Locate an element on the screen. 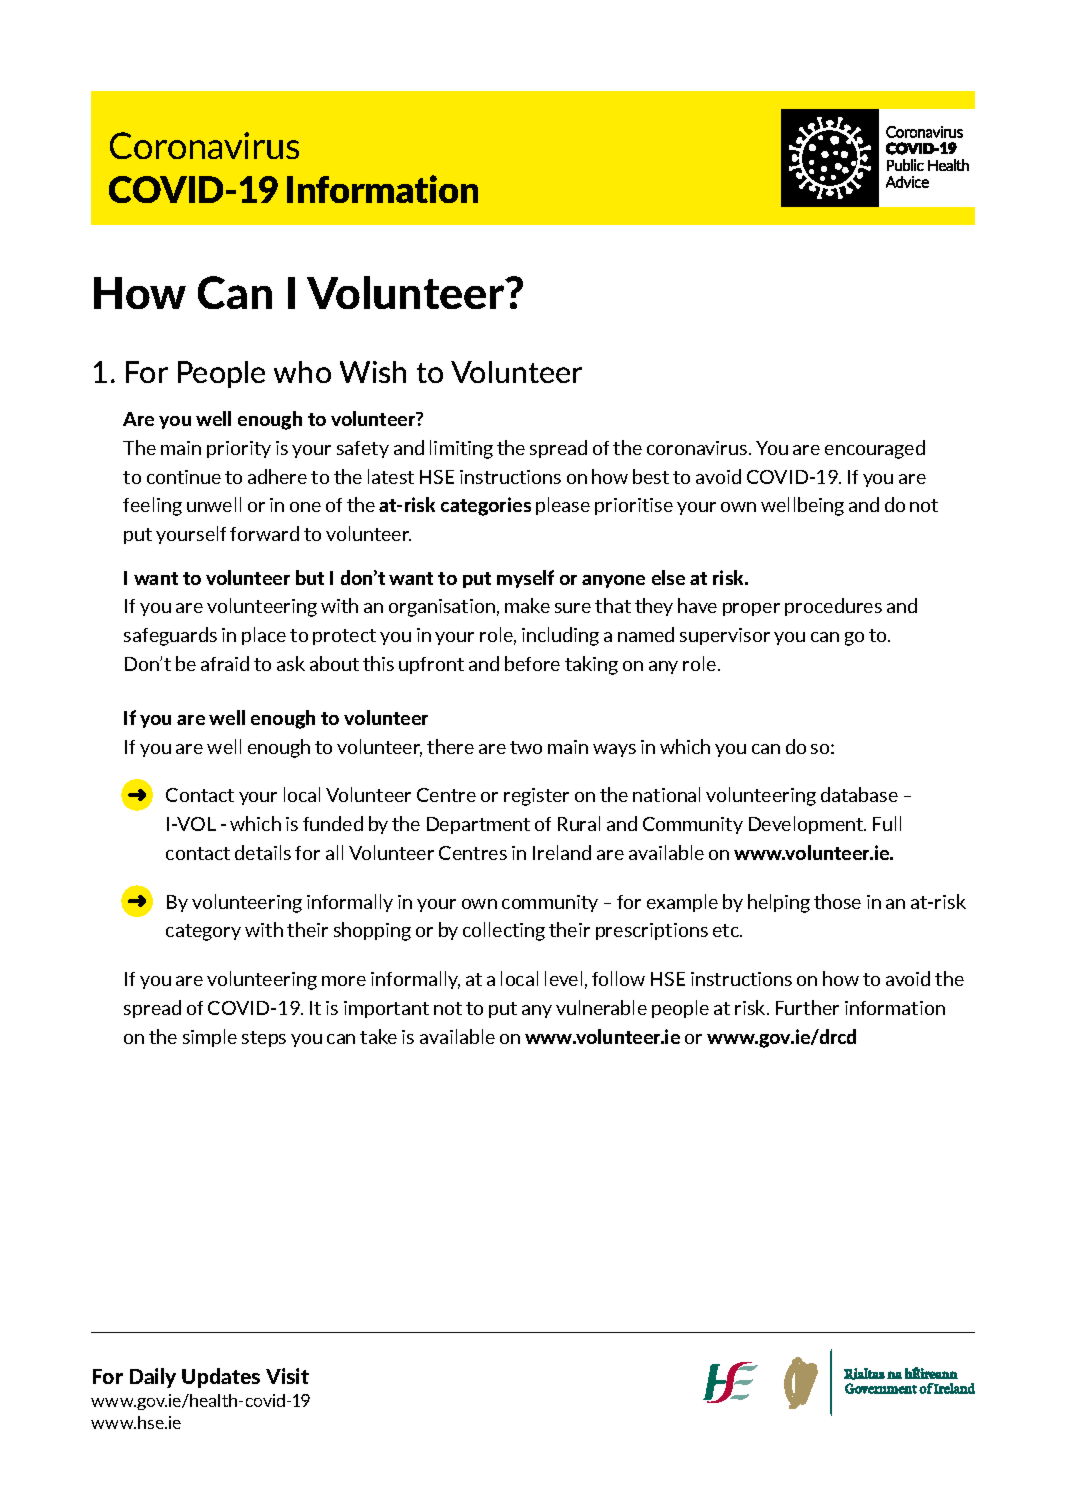 Image resolution: width=1066 pixels, height=1508 pixels. Further is located at coordinates (807, 1007).
